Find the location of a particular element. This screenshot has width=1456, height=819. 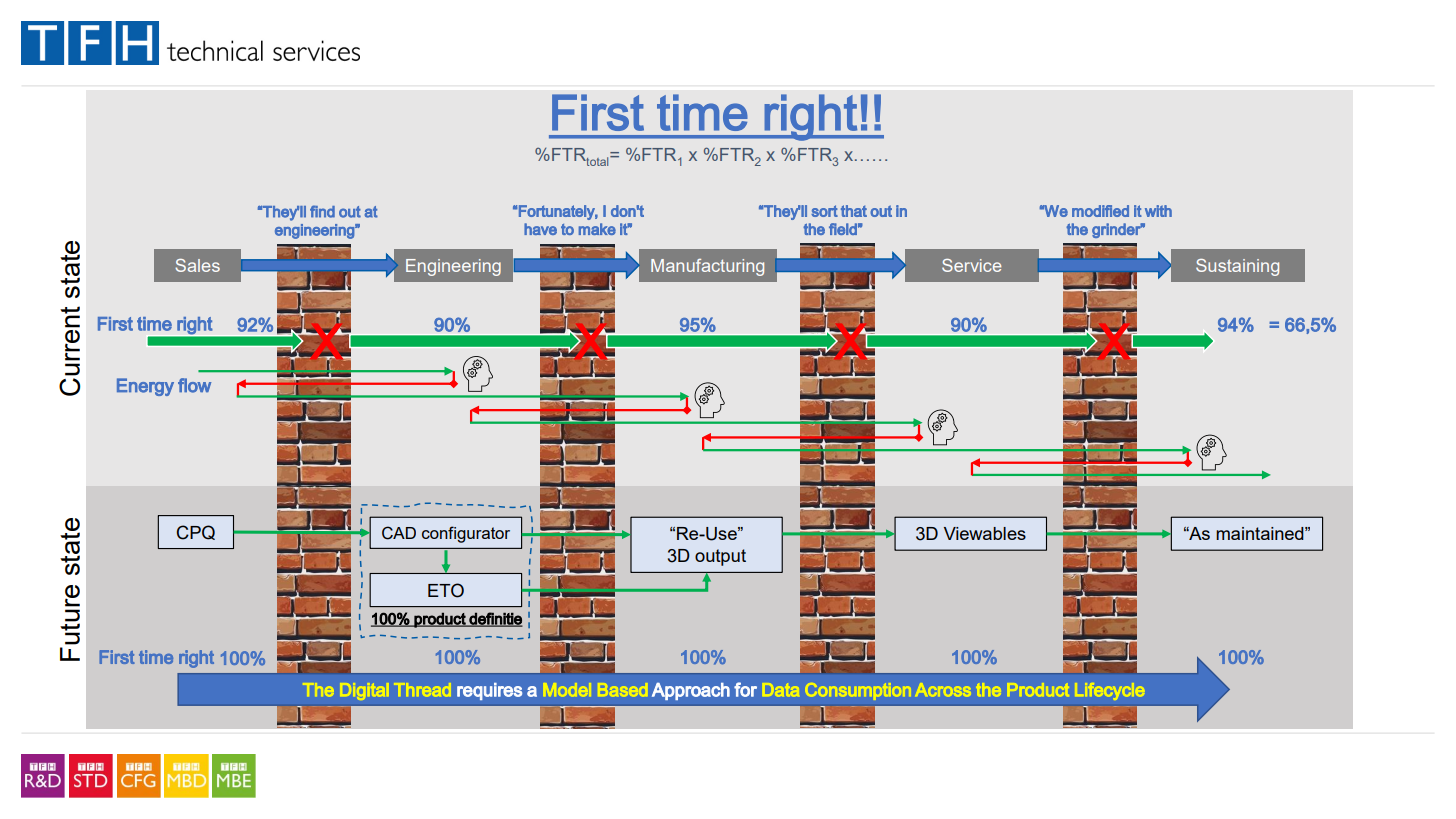

CAD is located at coordinates (399, 533).
